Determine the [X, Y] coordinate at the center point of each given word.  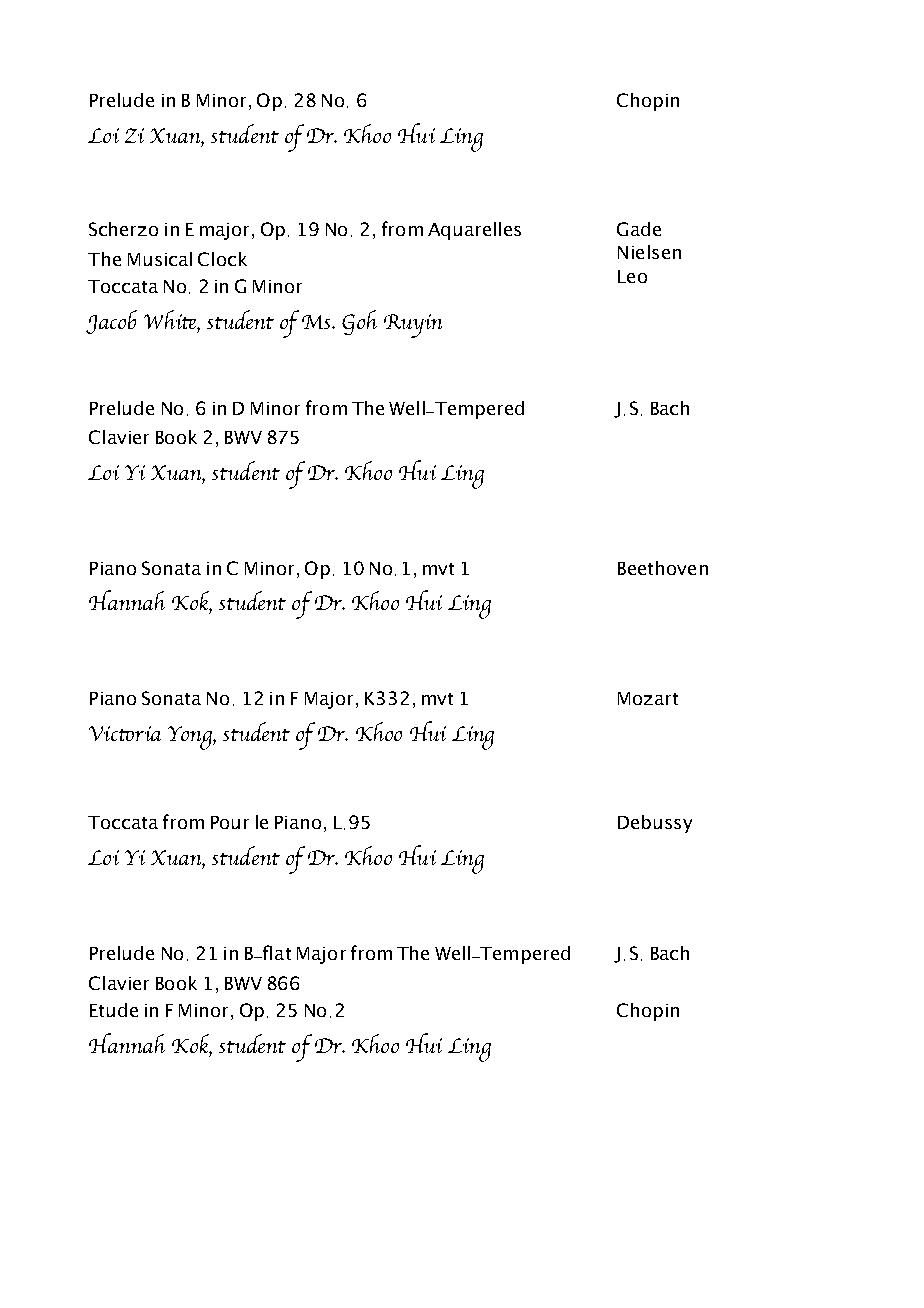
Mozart [648, 698]
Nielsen [649, 252]
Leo [632, 276]
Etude [114, 1010]
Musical [160, 259]
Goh [359, 322]
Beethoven [663, 568]
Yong [191, 738]
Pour [230, 822]
